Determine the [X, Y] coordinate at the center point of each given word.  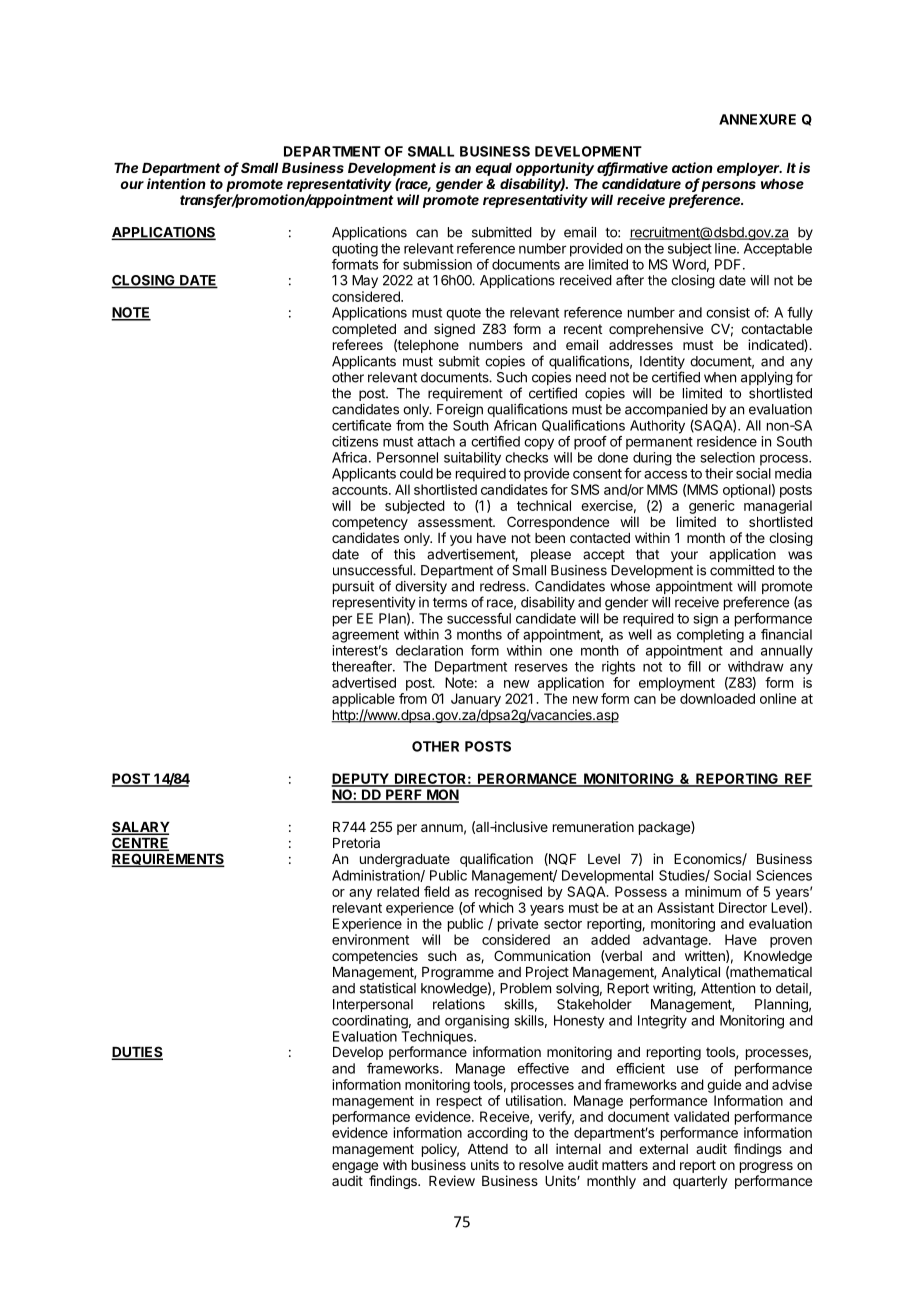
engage [355, 1169]
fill [694, 666]
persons [728, 186]
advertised [364, 682]
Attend [488, 1149]
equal [494, 169]
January [476, 700]
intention [176, 183]
